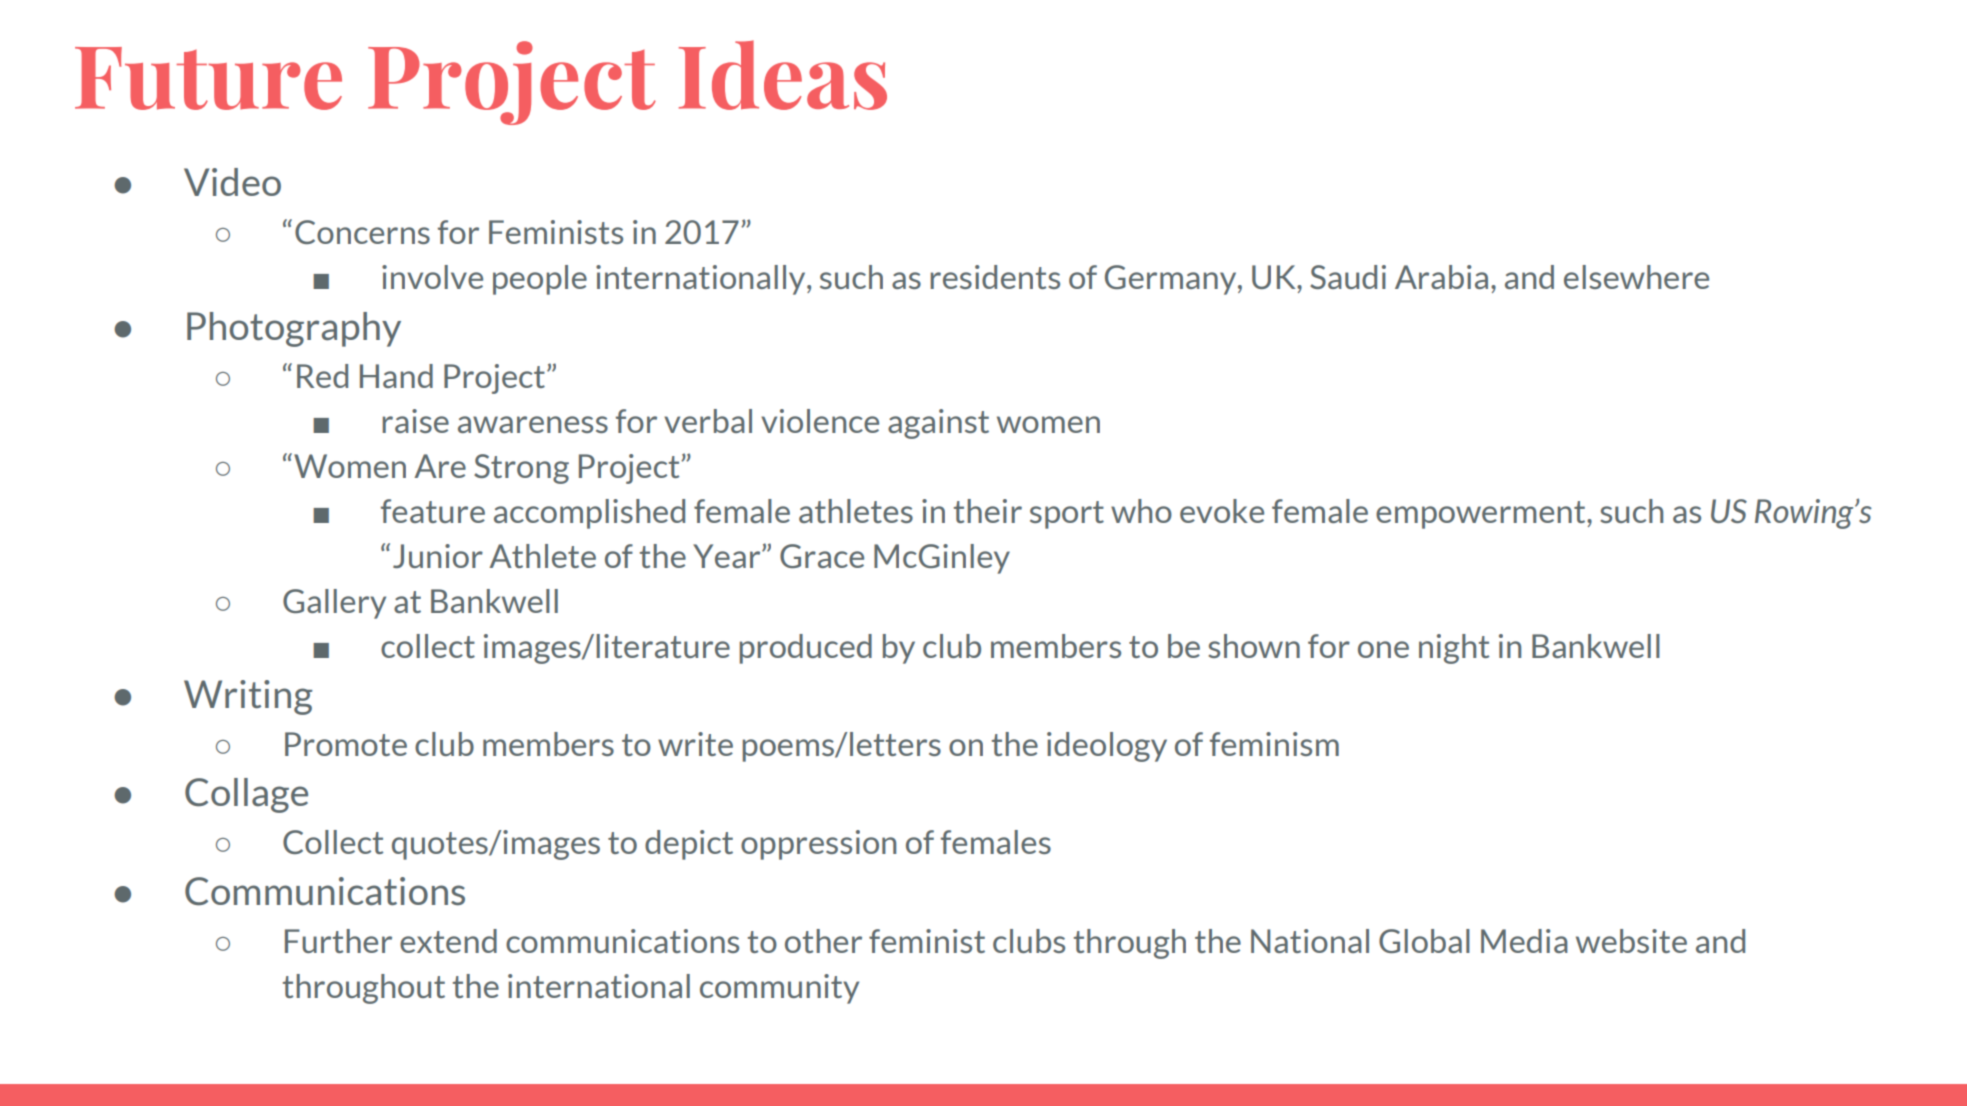 The image size is (1967, 1106). Describe the element at coordinates (433, 511) in the page. I see `feature` at that location.
